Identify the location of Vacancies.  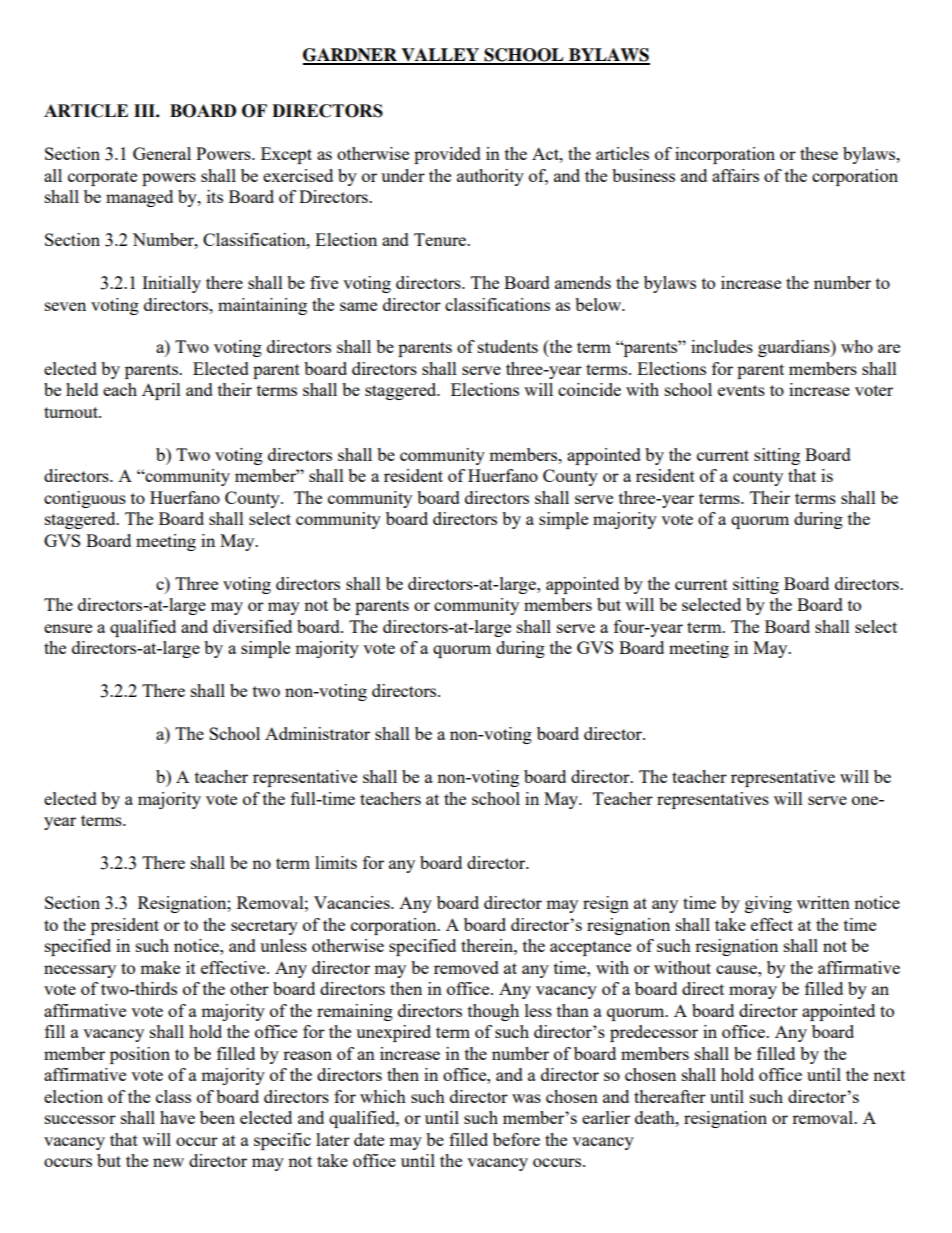
(353, 902).
